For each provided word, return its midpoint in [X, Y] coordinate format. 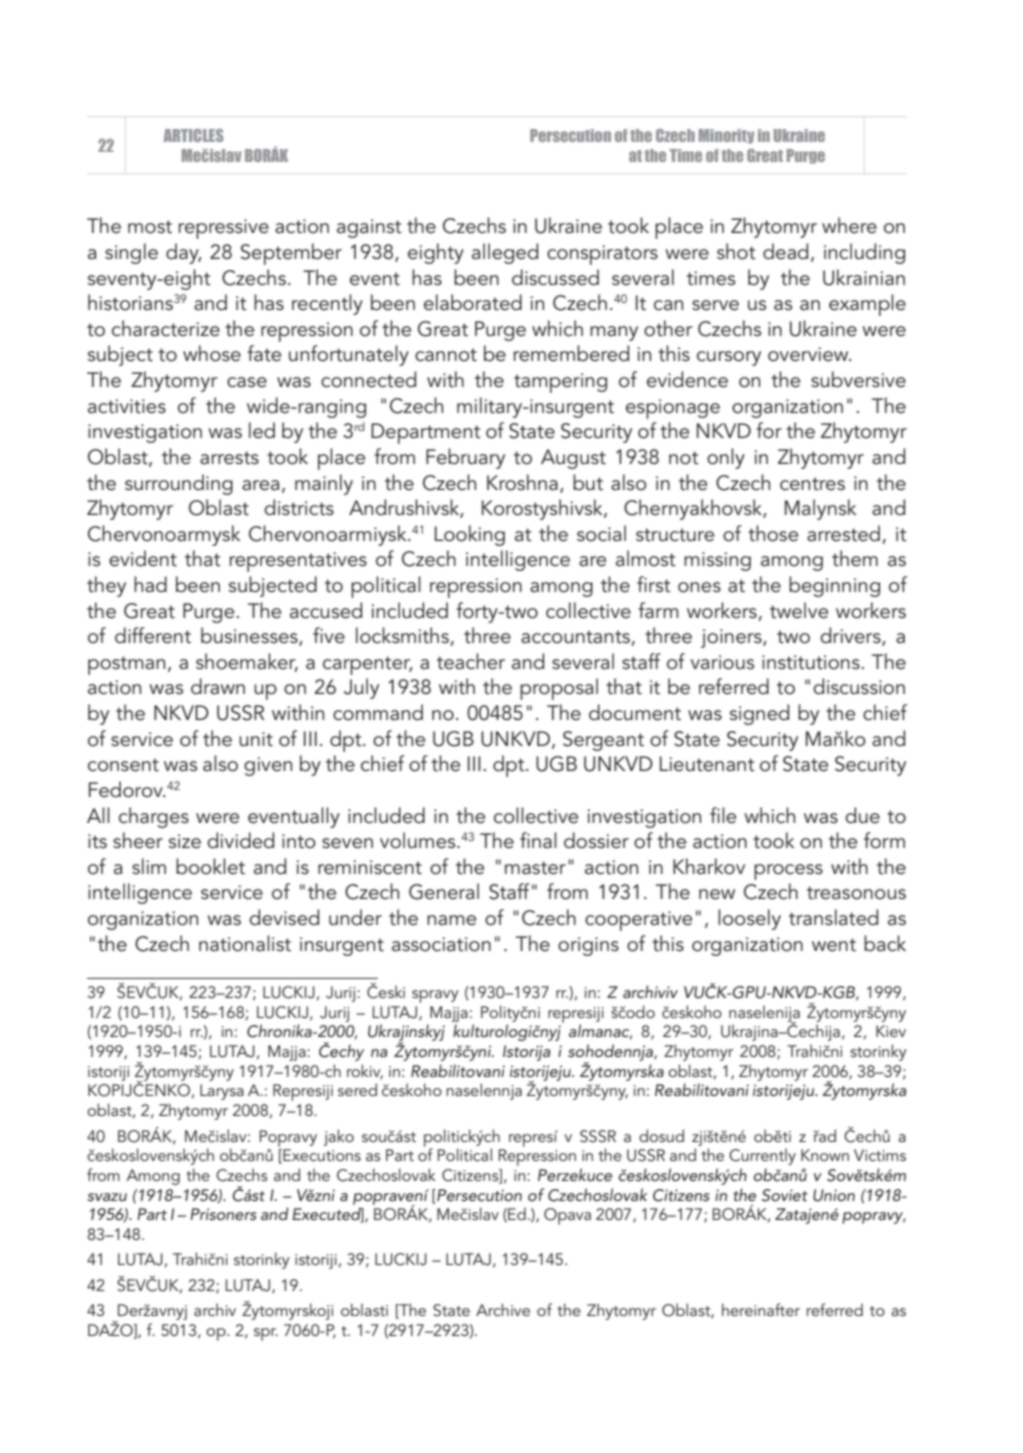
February [465, 458]
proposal [559, 689]
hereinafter [761, 1309]
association [441, 944]
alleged [505, 253]
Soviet [785, 1195]
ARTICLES [193, 135]
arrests [229, 458]
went [834, 945]
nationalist [245, 943]
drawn [218, 686]
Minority [726, 136]
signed [759, 714]
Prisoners [223, 1214]
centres [812, 484]
